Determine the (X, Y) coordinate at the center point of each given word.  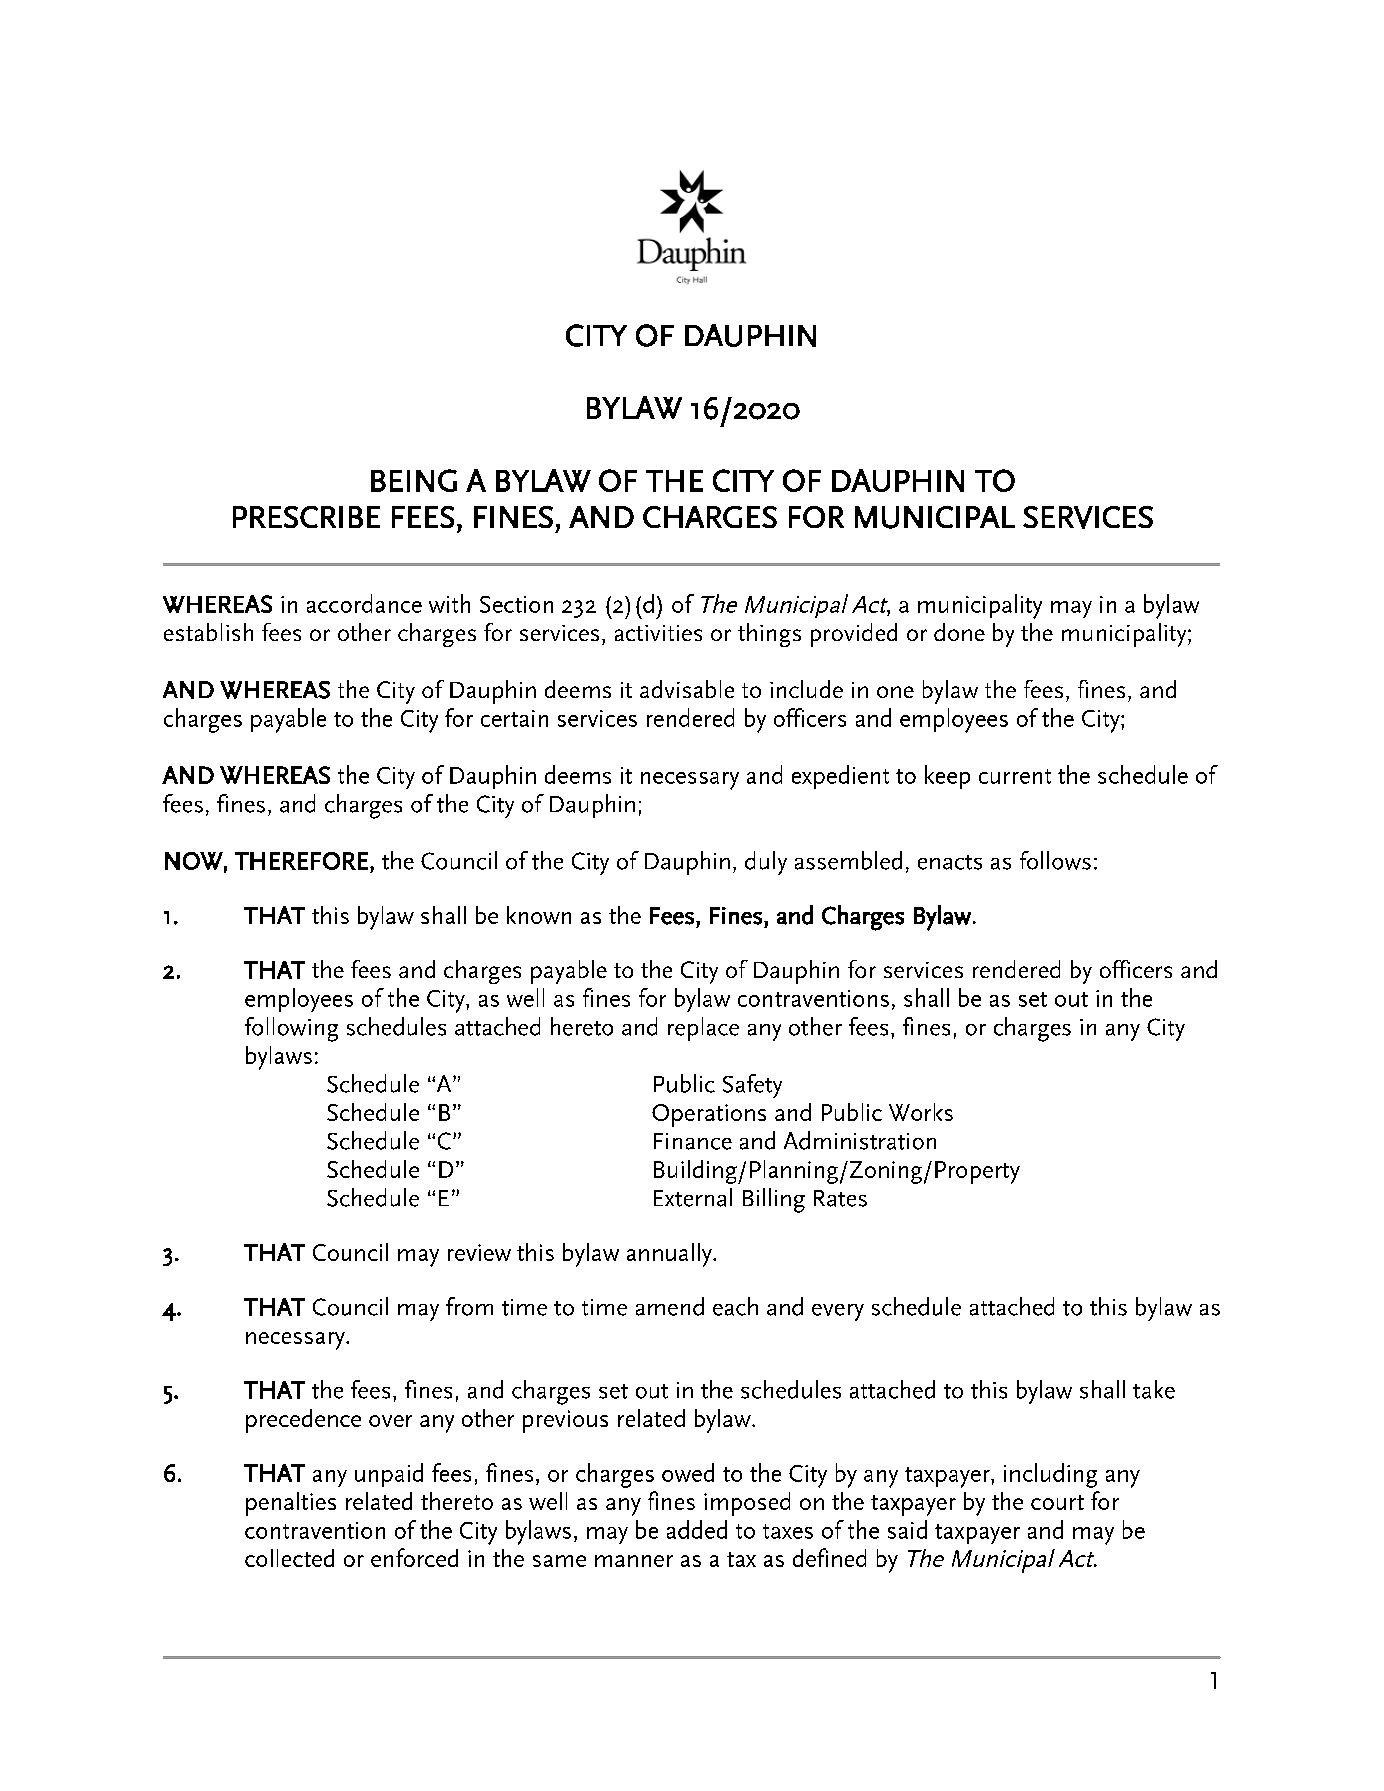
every (838, 1312)
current (1015, 776)
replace (703, 1029)
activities (658, 633)
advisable (687, 689)
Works (921, 1112)
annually (670, 1255)
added (697, 1529)
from (469, 1306)
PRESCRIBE (306, 517)
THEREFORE (301, 861)
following (291, 1029)
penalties (291, 1504)
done (959, 632)
